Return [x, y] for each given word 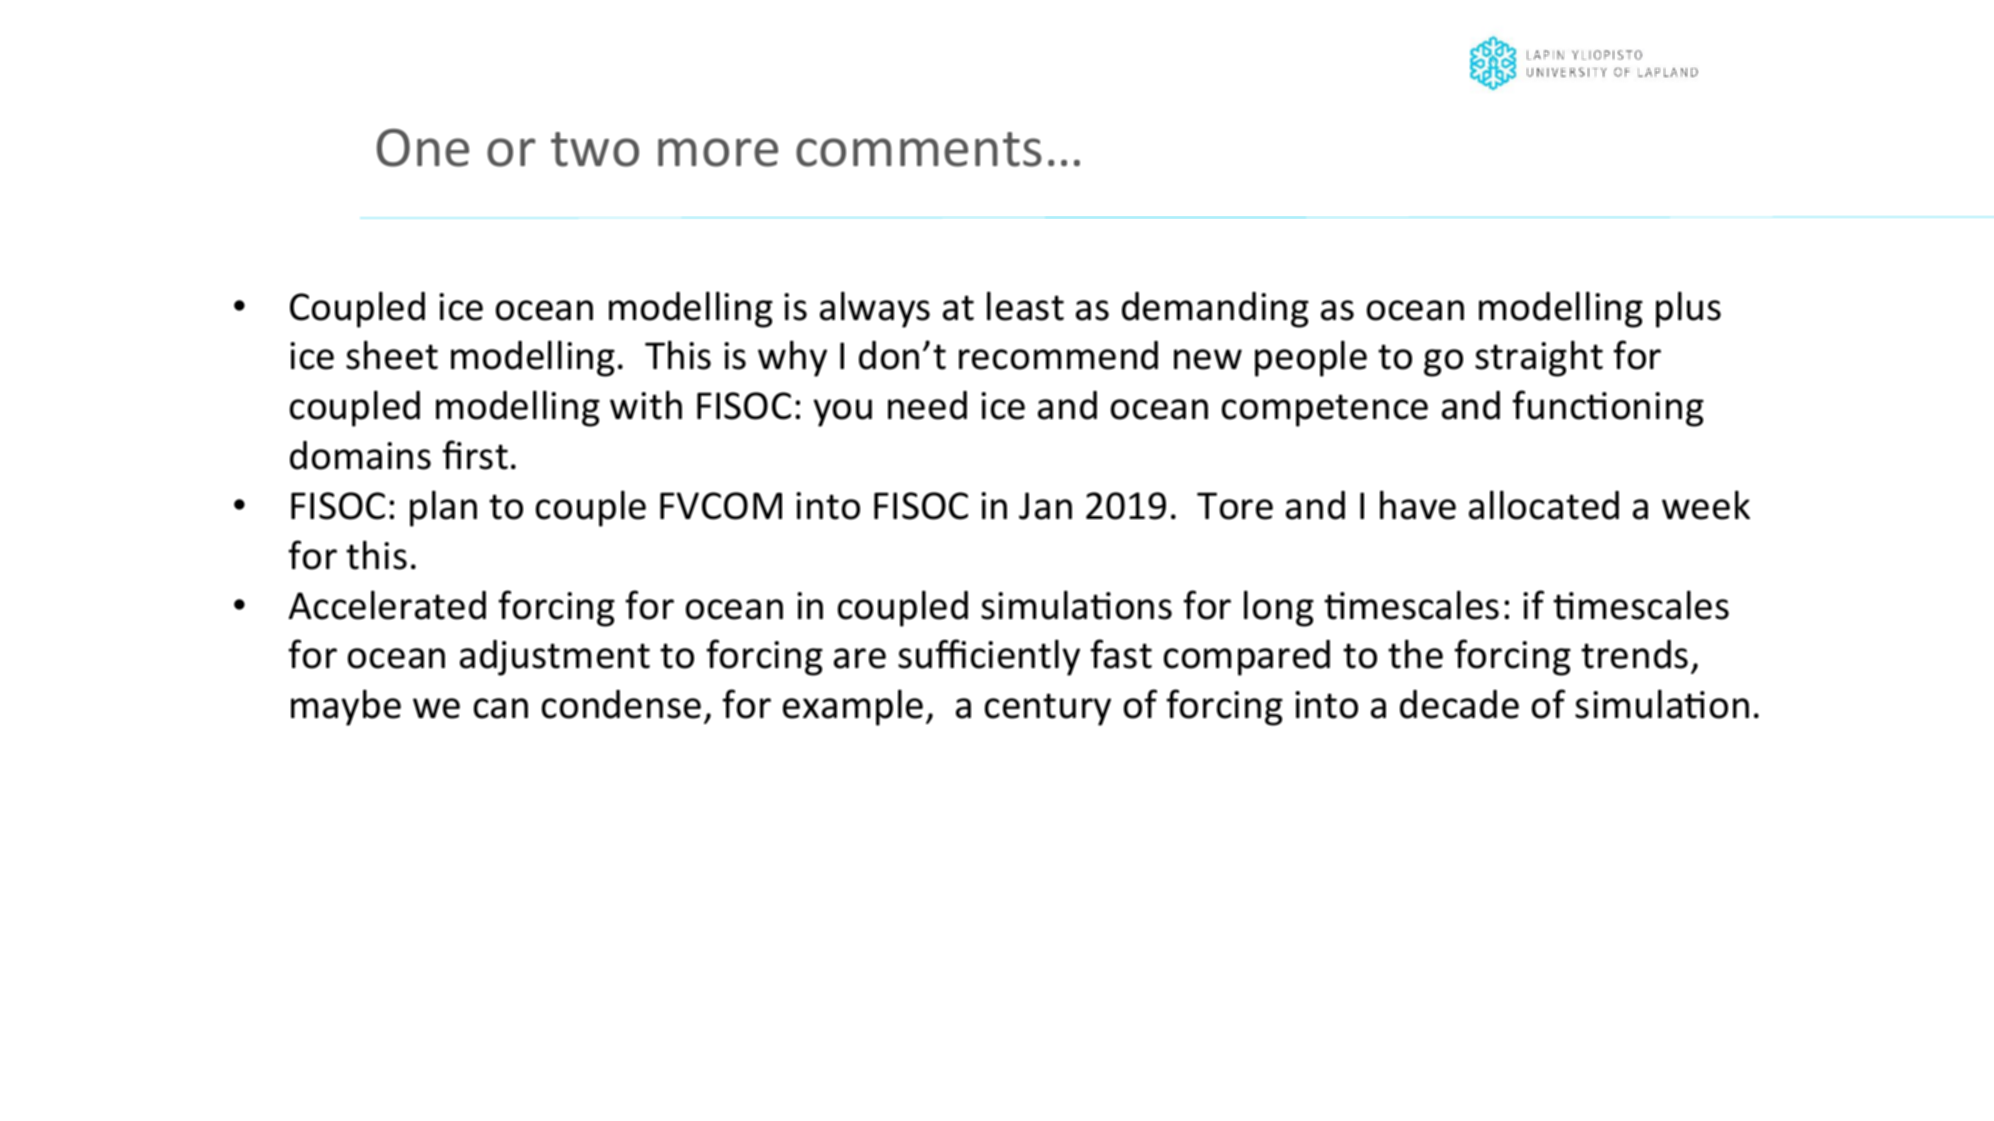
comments [919, 149]
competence [1325, 410]
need [927, 405]
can [501, 708]
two [595, 149]
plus [1688, 309]
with [646, 405]
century [1048, 709]
